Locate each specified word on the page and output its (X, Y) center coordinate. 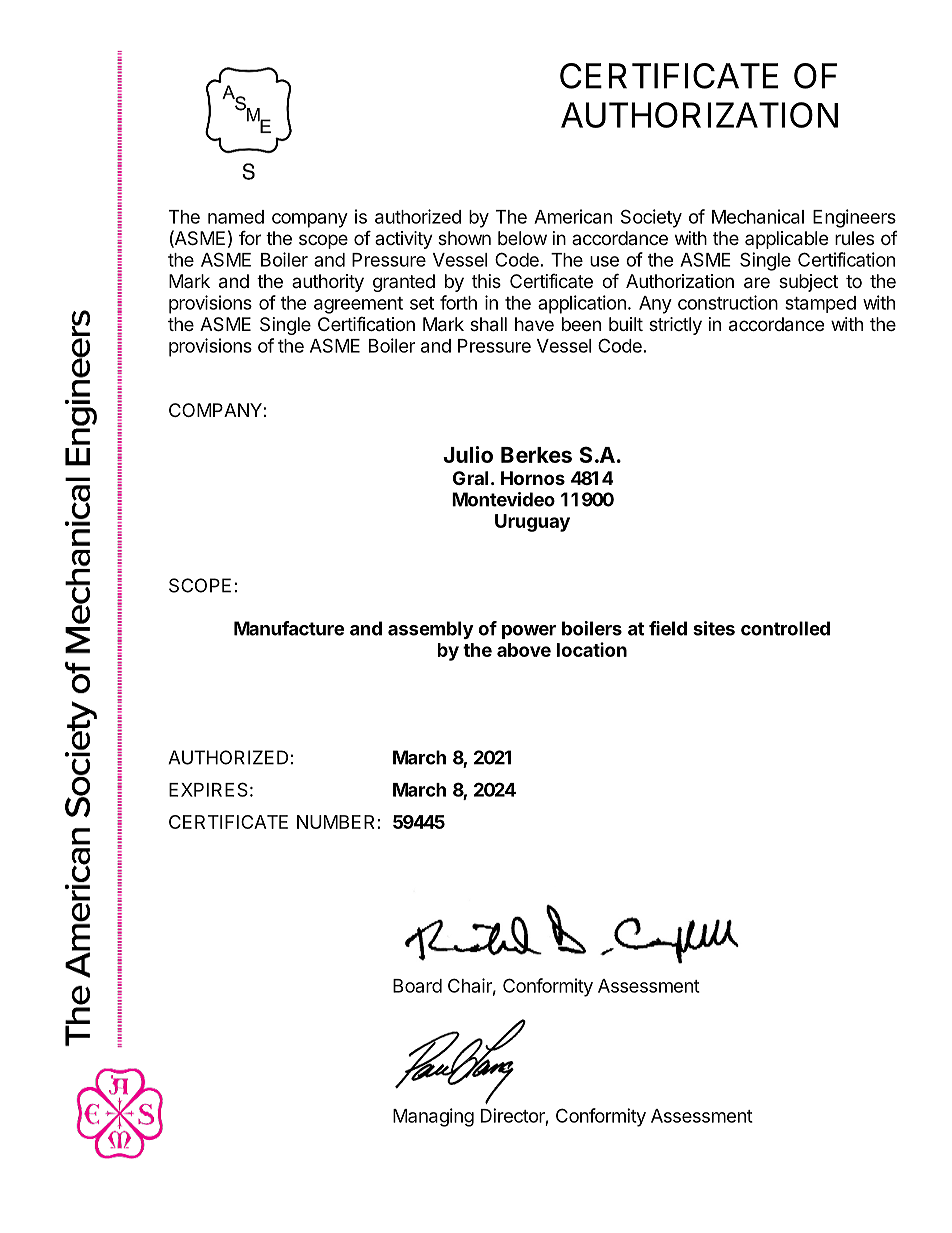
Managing (433, 1117)
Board (417, 986)
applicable (786, 240)
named (236, 217)
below (522, 238)
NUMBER (335, 822)
